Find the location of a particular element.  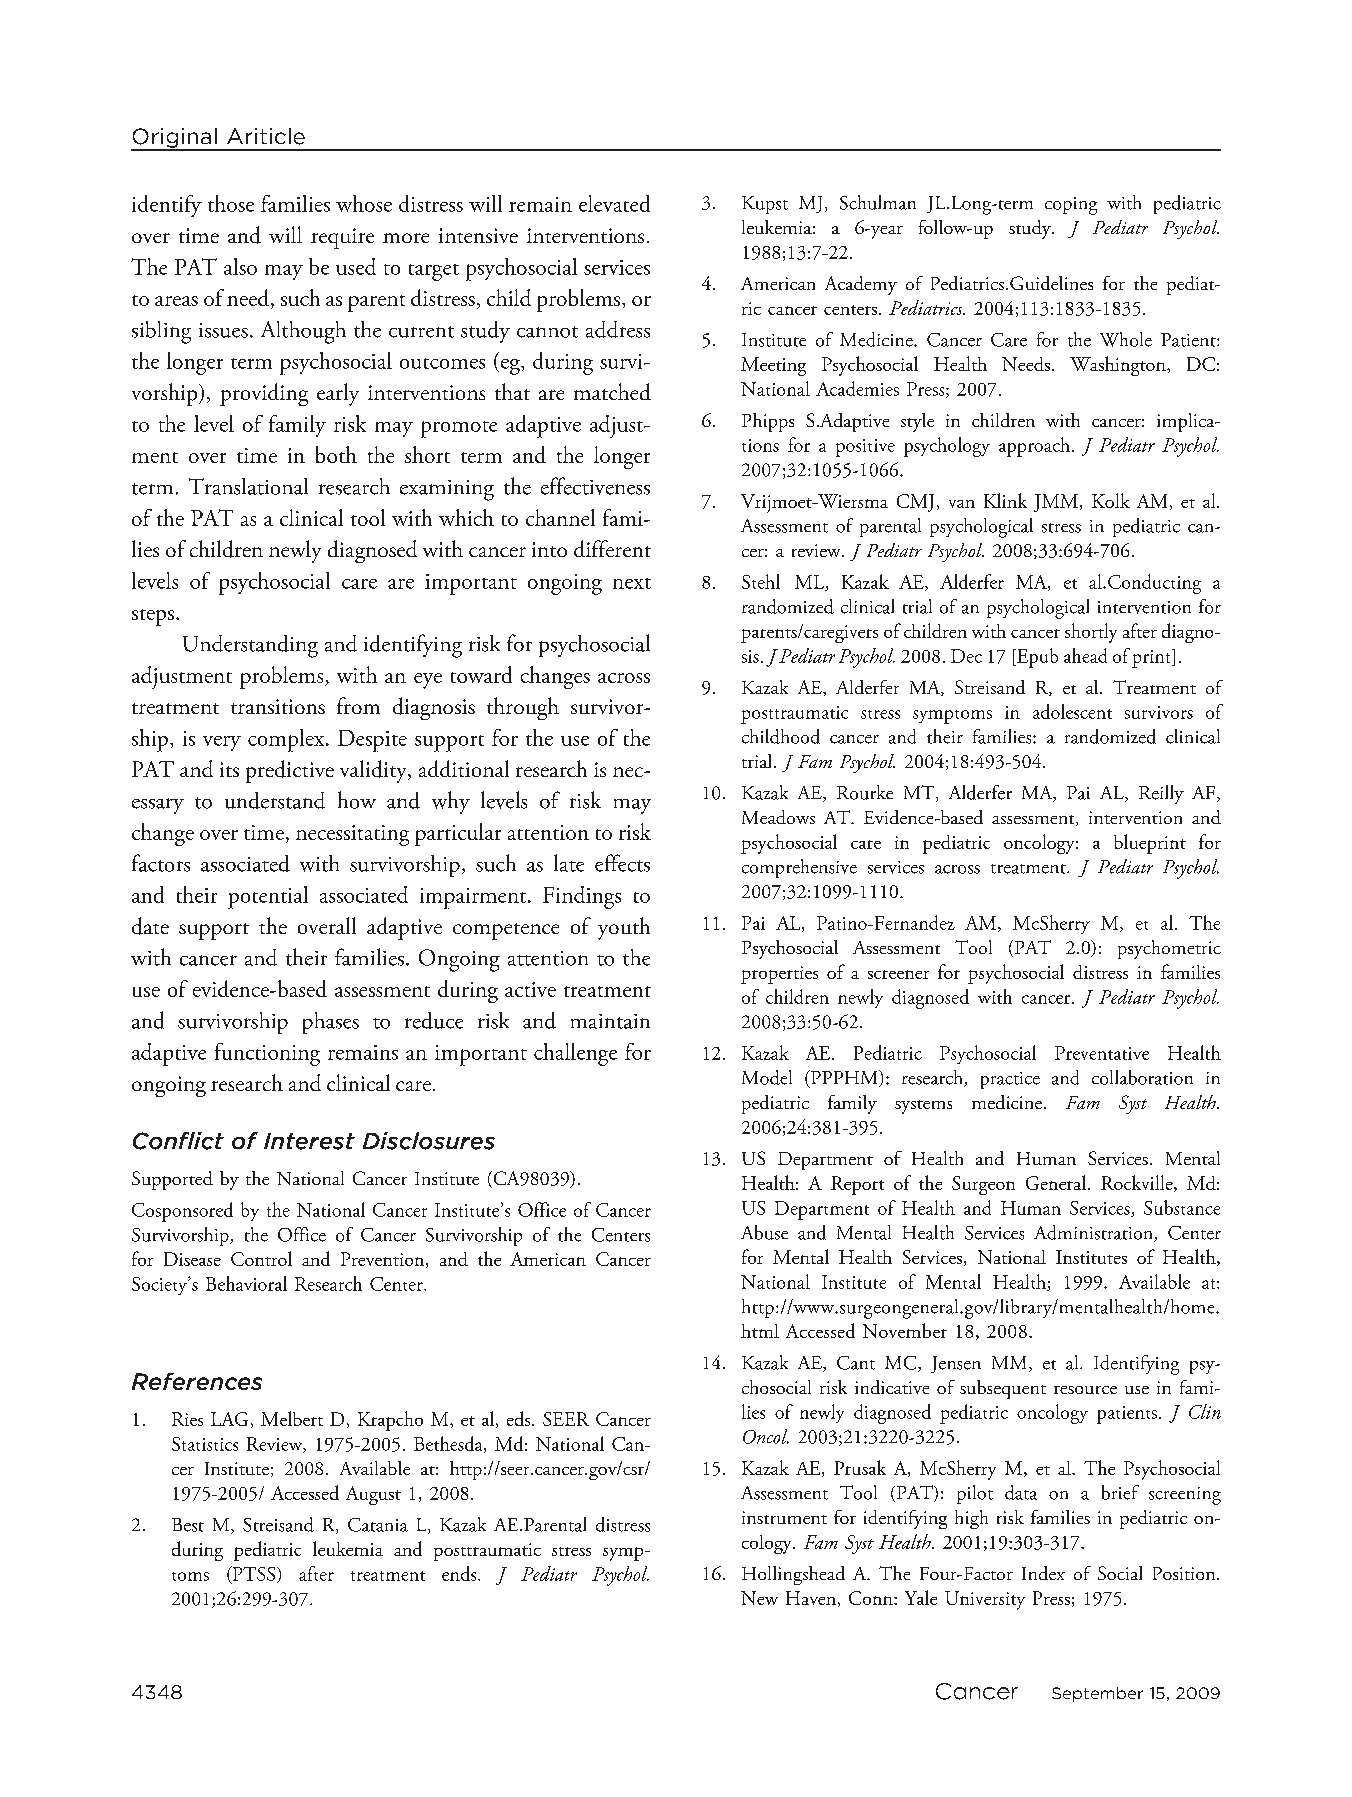

References is located at coordinates (197, 1381).
